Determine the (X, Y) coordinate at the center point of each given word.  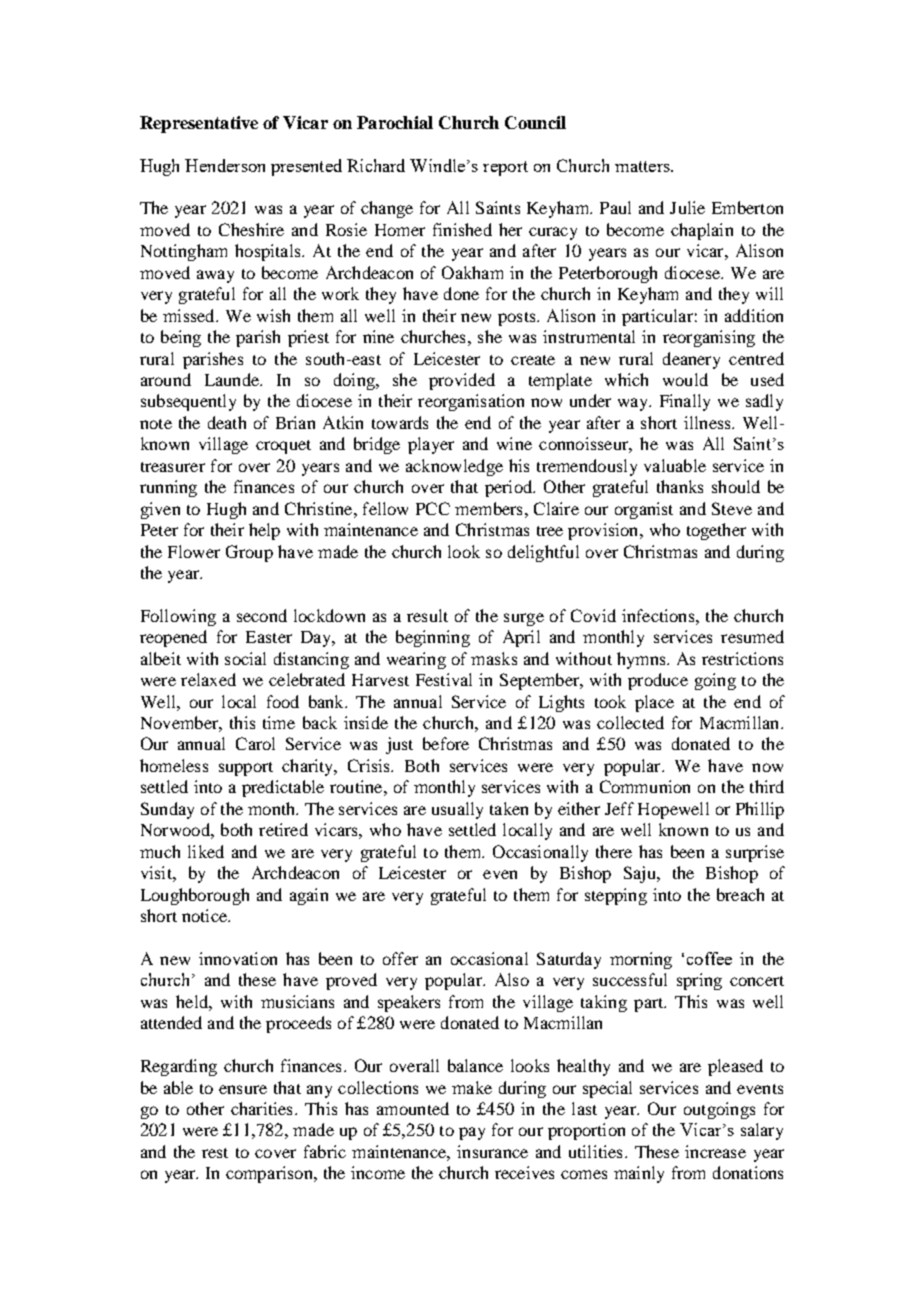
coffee (709, 958)
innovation (238, 958)
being (181, 338)
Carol (255, 743)
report (505, 168)
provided (462, 381)
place (654, 703)
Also (512, 979)
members (488, 508)
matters (643, 166)
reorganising (709, 338)
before (446, 743)
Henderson (225, 165)
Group (249, 553)
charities (261, 1108)
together (716, 531)
